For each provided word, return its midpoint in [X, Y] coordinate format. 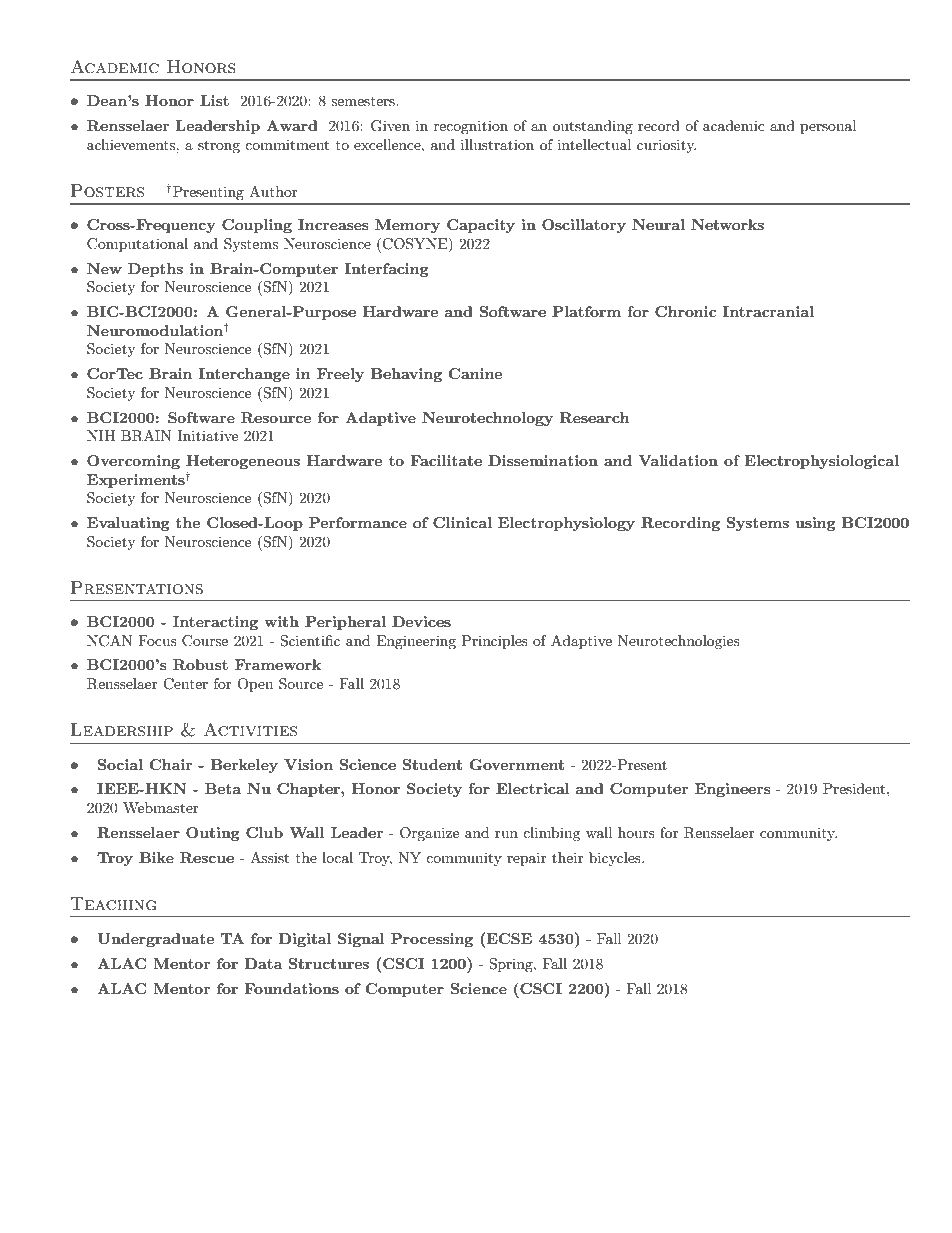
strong [219, 146]
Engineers [732, 790]
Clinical [462, 522]
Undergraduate [155, 940]
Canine [475, 373]
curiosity [666, 146]
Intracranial [768, 311]
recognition [471, 127]
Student [432, 764]
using [815, 524]
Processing [432, 940]
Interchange [244, 375]
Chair [171, 764]
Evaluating [128, 524]
